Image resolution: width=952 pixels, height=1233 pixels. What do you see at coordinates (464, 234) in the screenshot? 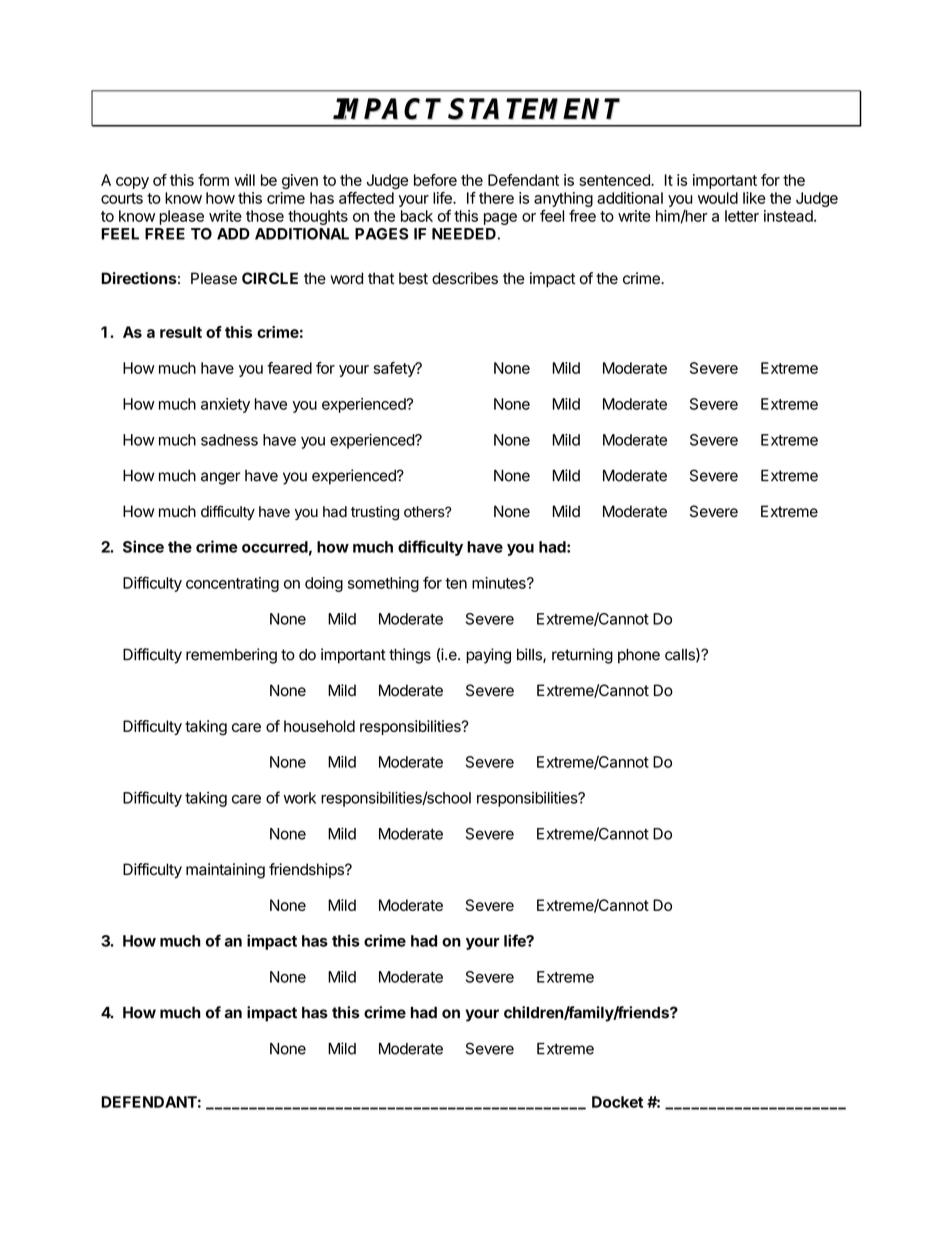
I see `NEEDED` at bounding box center [464, 234].
